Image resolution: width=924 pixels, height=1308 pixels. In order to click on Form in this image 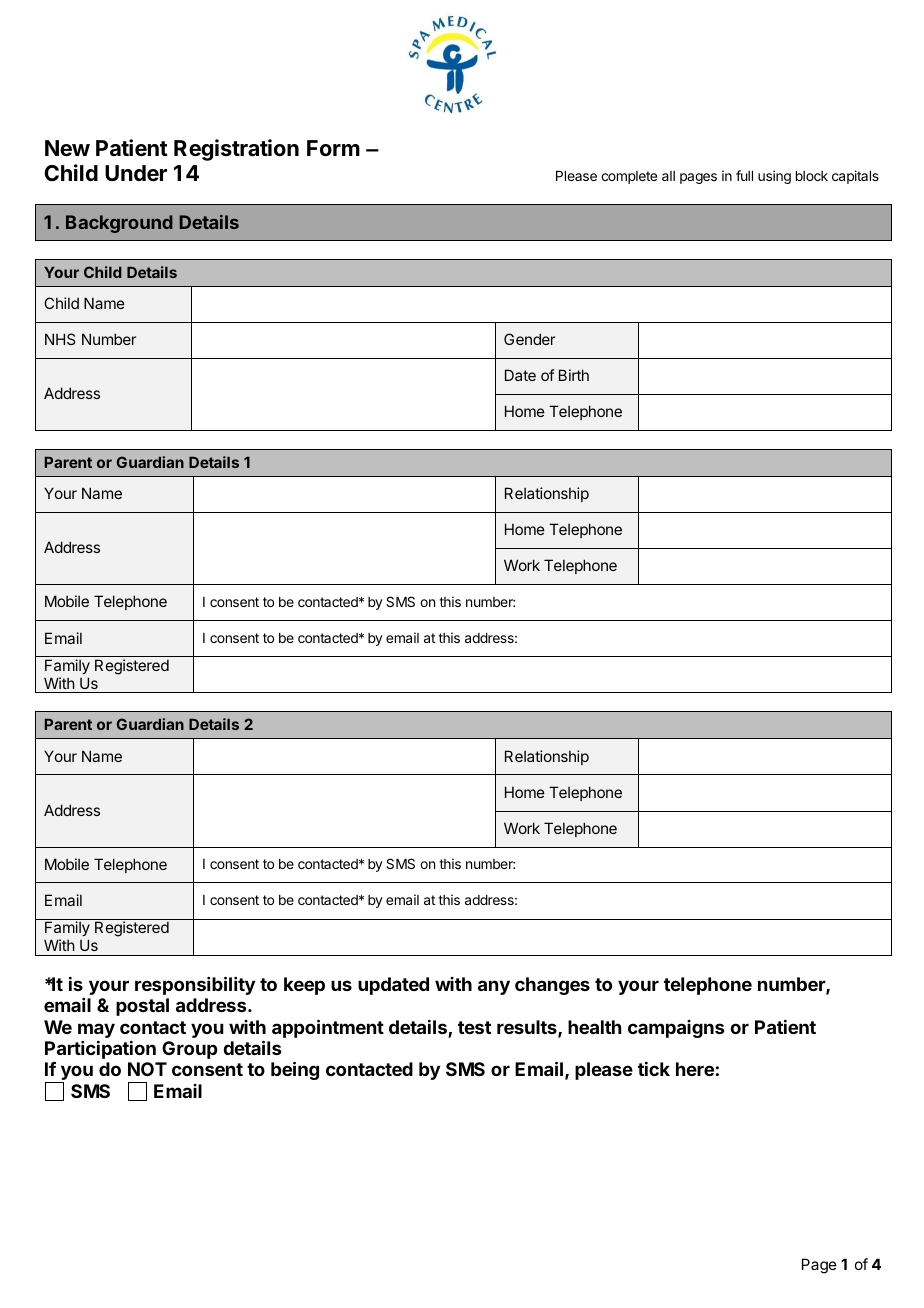, I will do `click(333, 148)`.
